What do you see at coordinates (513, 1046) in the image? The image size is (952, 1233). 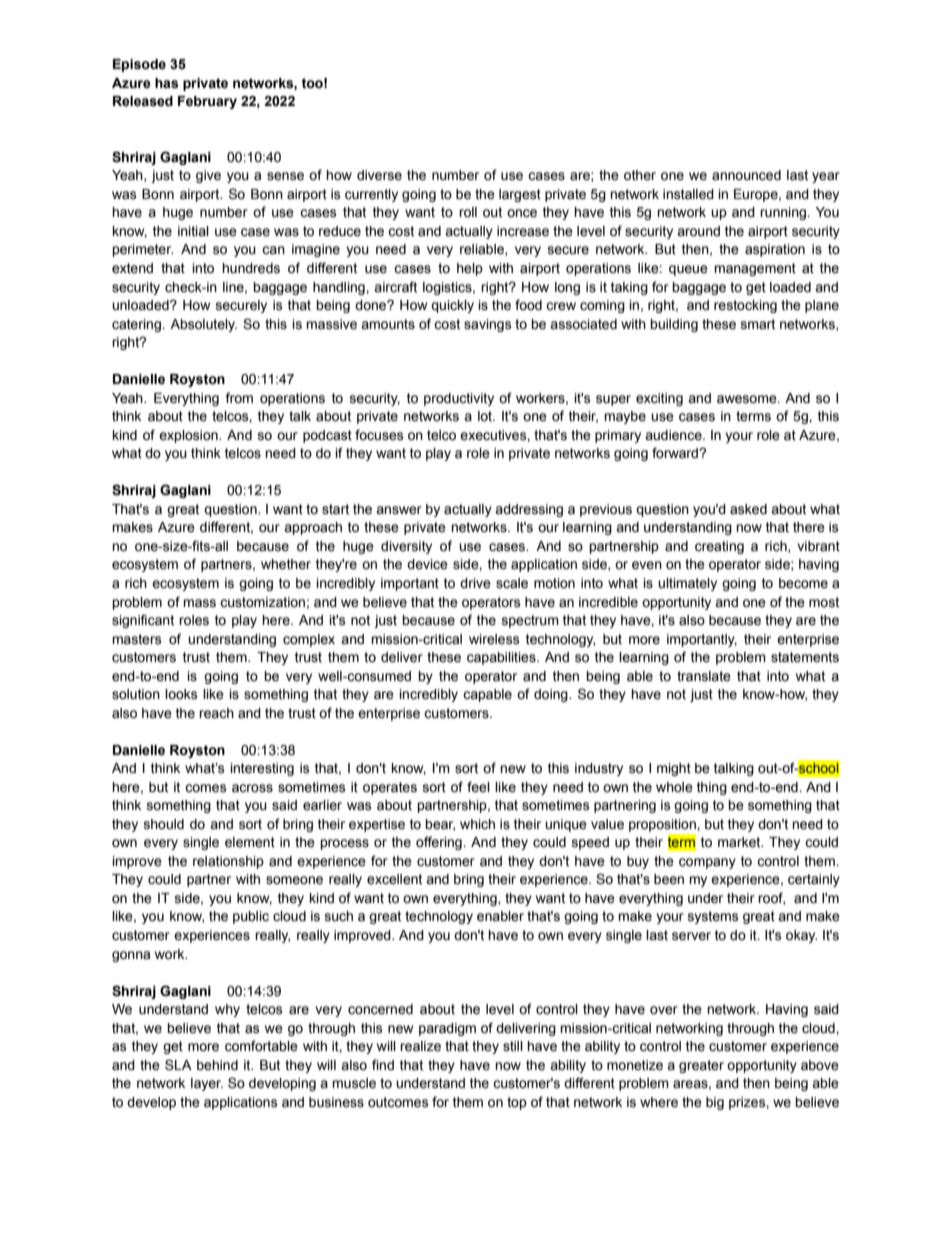 I see `still` at bounding box center [513, 1046].
